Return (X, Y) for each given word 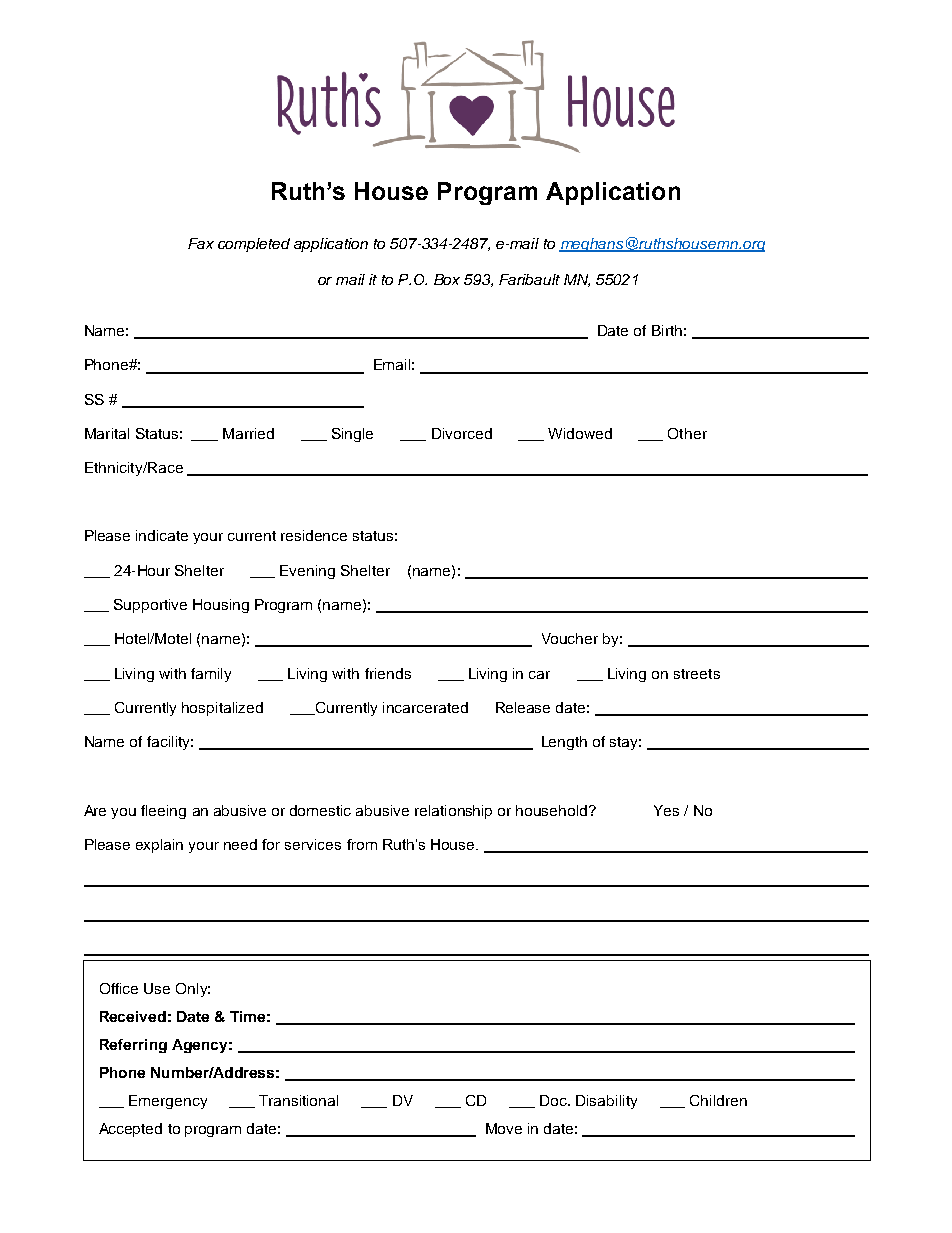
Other (687, 433)
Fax (201, 243)
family (211, 675)
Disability (606, 1102)
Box (447, 279)
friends (388, 673)
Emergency (168, 1102)
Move (504, 1128)
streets (697, 674)
